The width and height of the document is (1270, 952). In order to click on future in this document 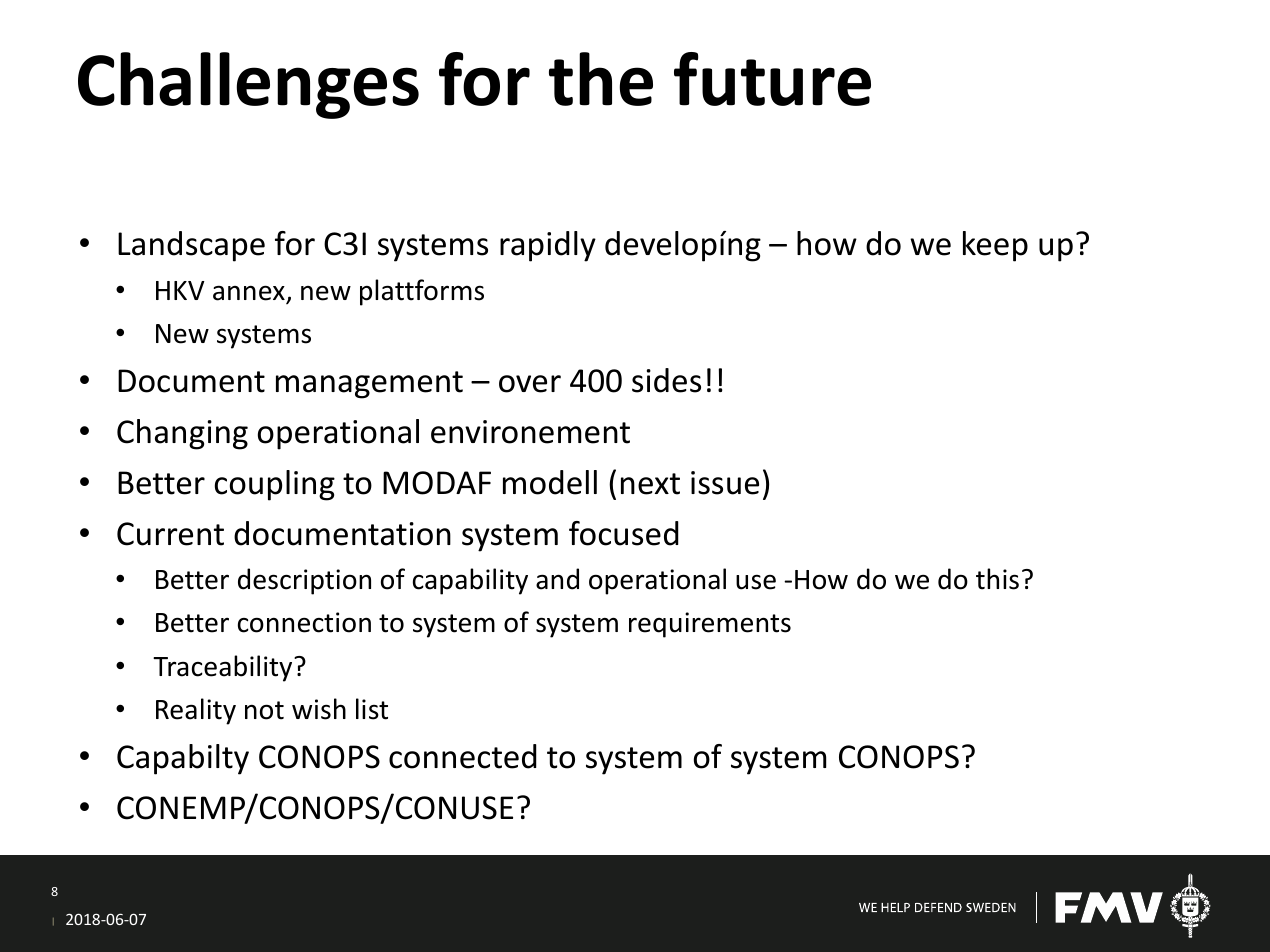, I will do `click(772, 79)`.
